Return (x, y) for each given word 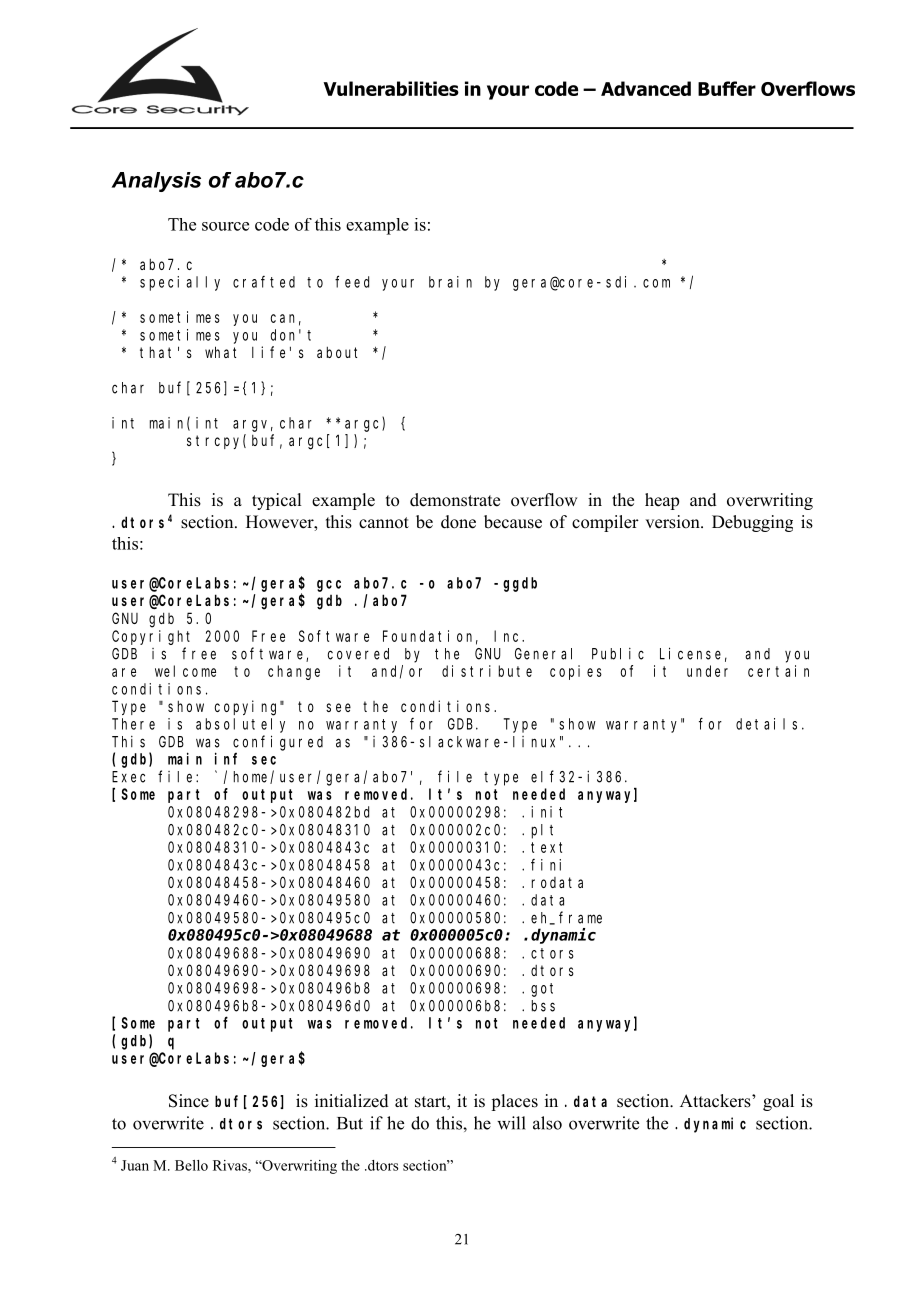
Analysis (156, 182)
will (511, 1123)
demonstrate (455, 500)
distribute (487, 671)
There (133, 724)
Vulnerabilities (391, 88)
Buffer (727, 88)
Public (618, 654)
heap (662, 501)
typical (276, 501)
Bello (191, 1165)
